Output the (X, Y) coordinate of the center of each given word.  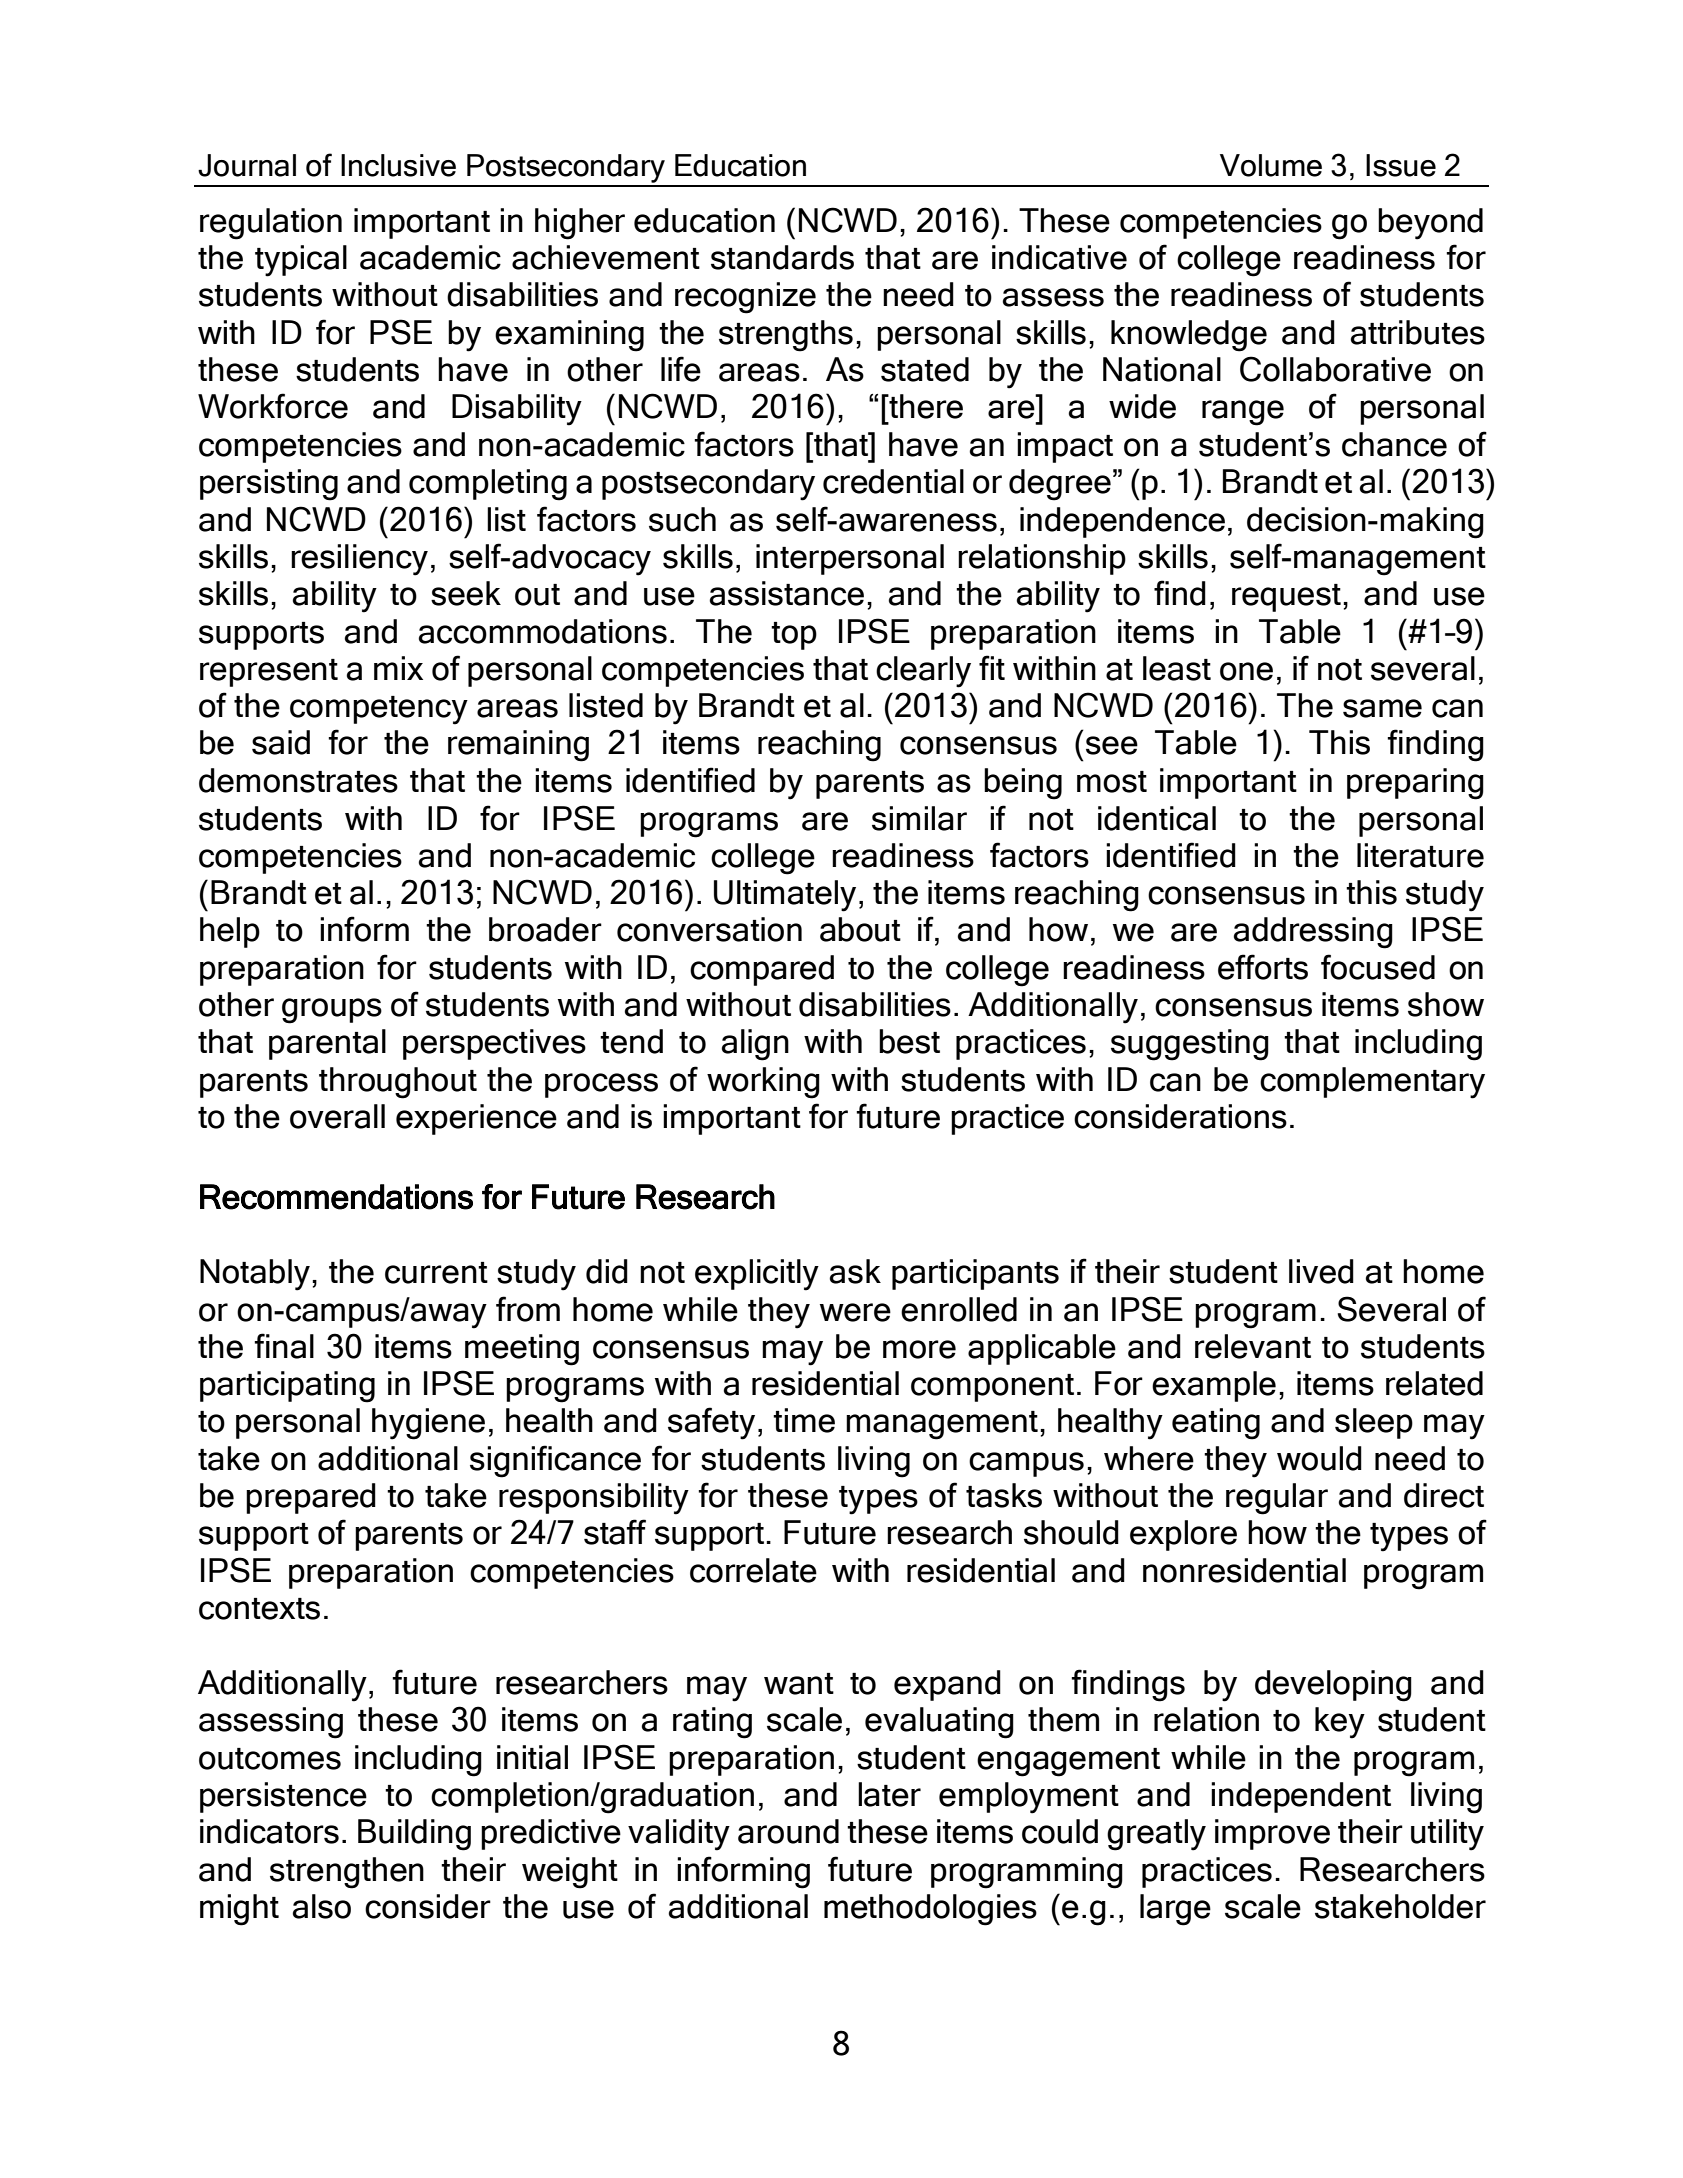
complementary (1372, 1083)
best (909, 1041)
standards (782, 257)
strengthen (347, 1873)
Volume (1271, 165)
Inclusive (398, 165)
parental (327, 1044)
